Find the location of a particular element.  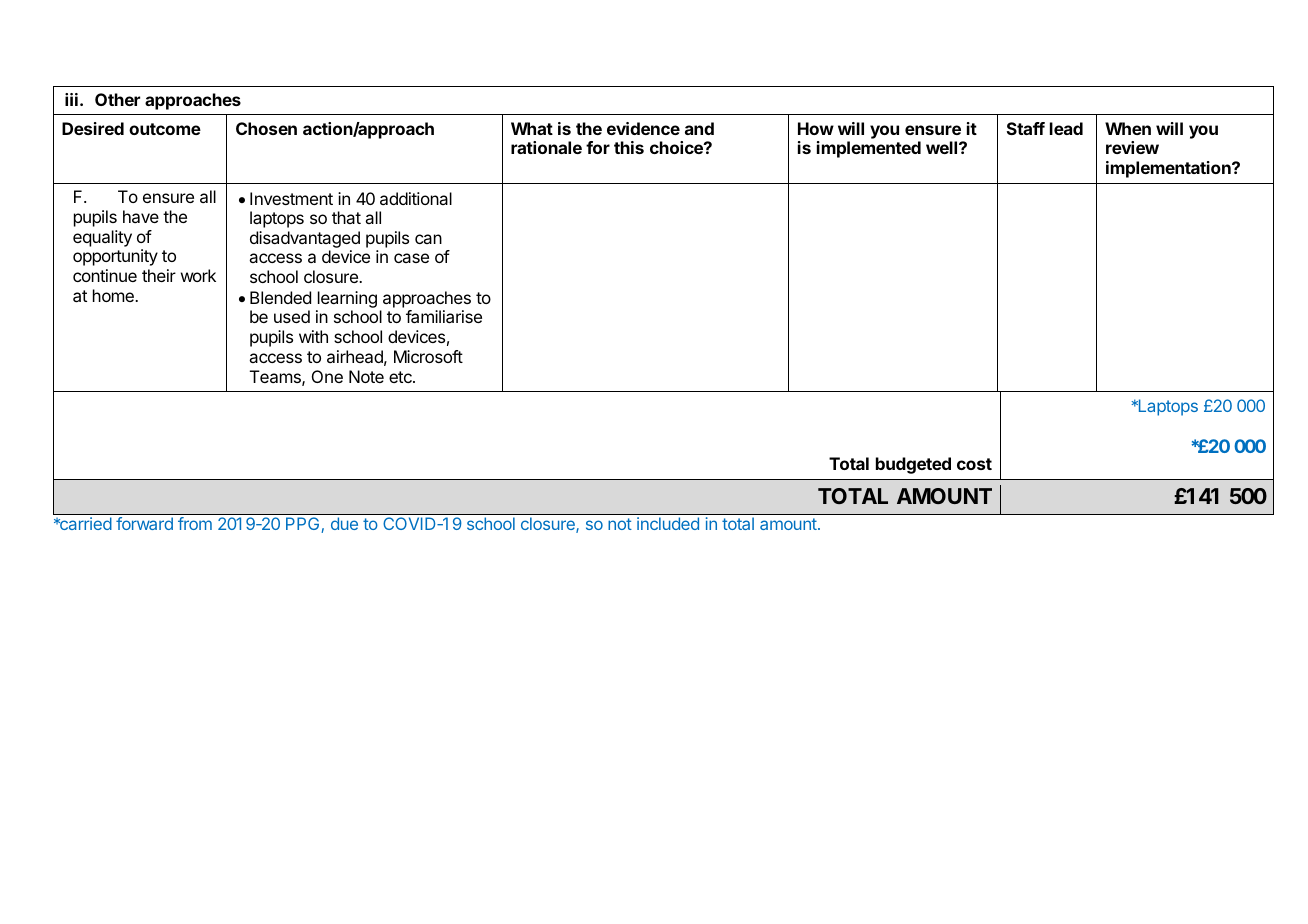

outcome is located at coordinates (165, 129).
